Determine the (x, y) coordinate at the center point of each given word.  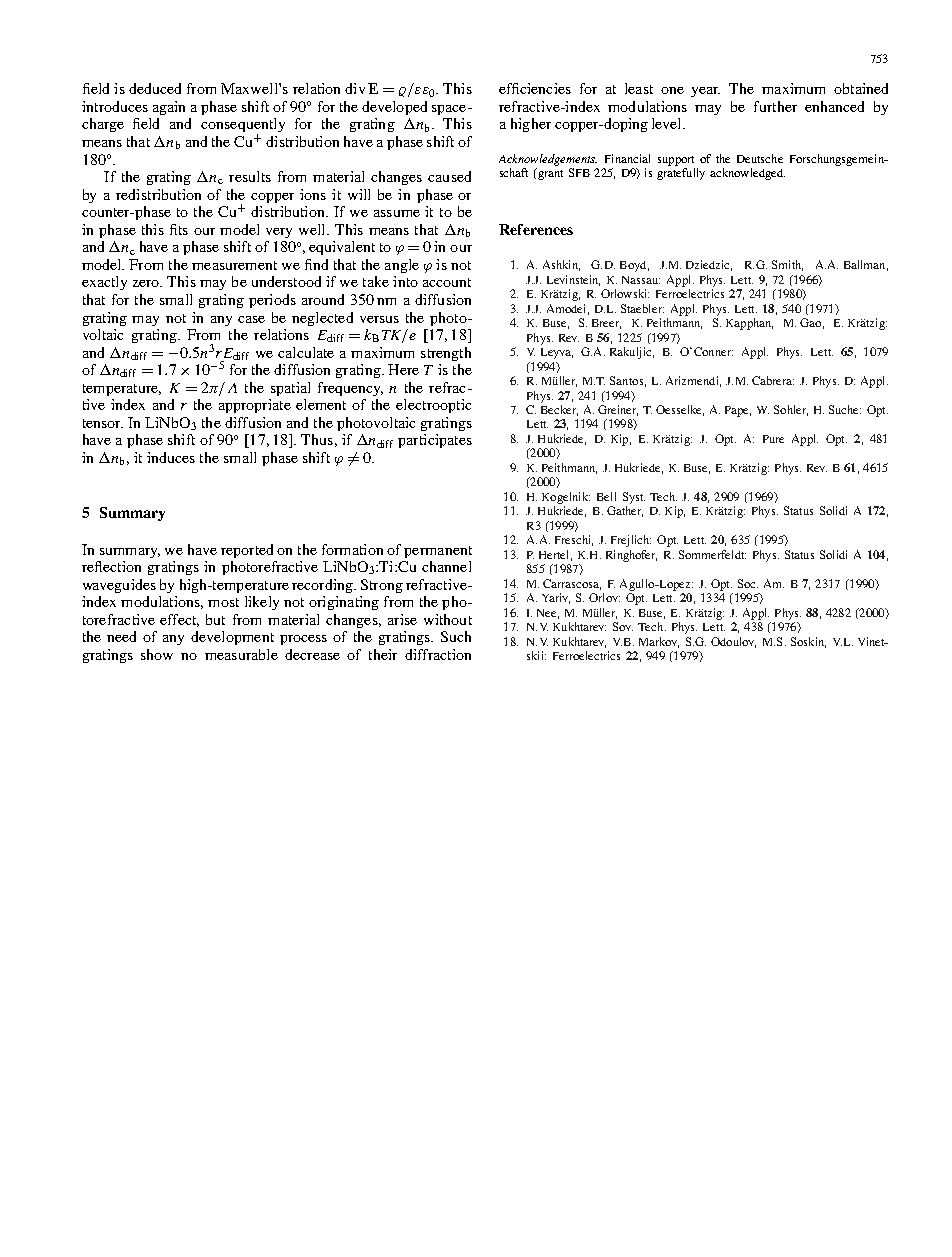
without (448, 619)
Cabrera (773, 380)
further (775, 106)
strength (446, 354)
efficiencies (535, 88)
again (169, 108)
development (232, 638)
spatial (290, 389)
